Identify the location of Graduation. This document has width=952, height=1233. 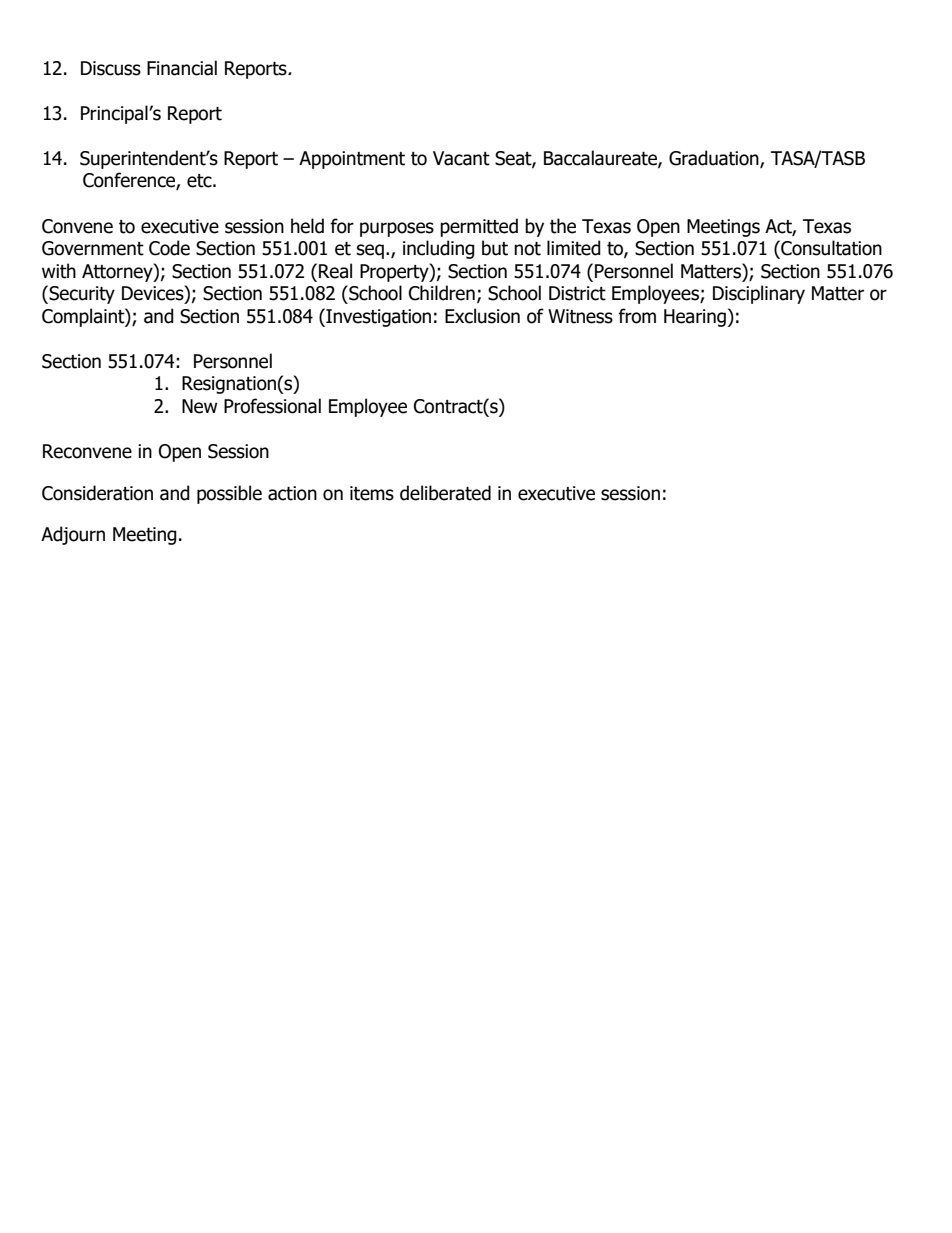
(715, 159).
